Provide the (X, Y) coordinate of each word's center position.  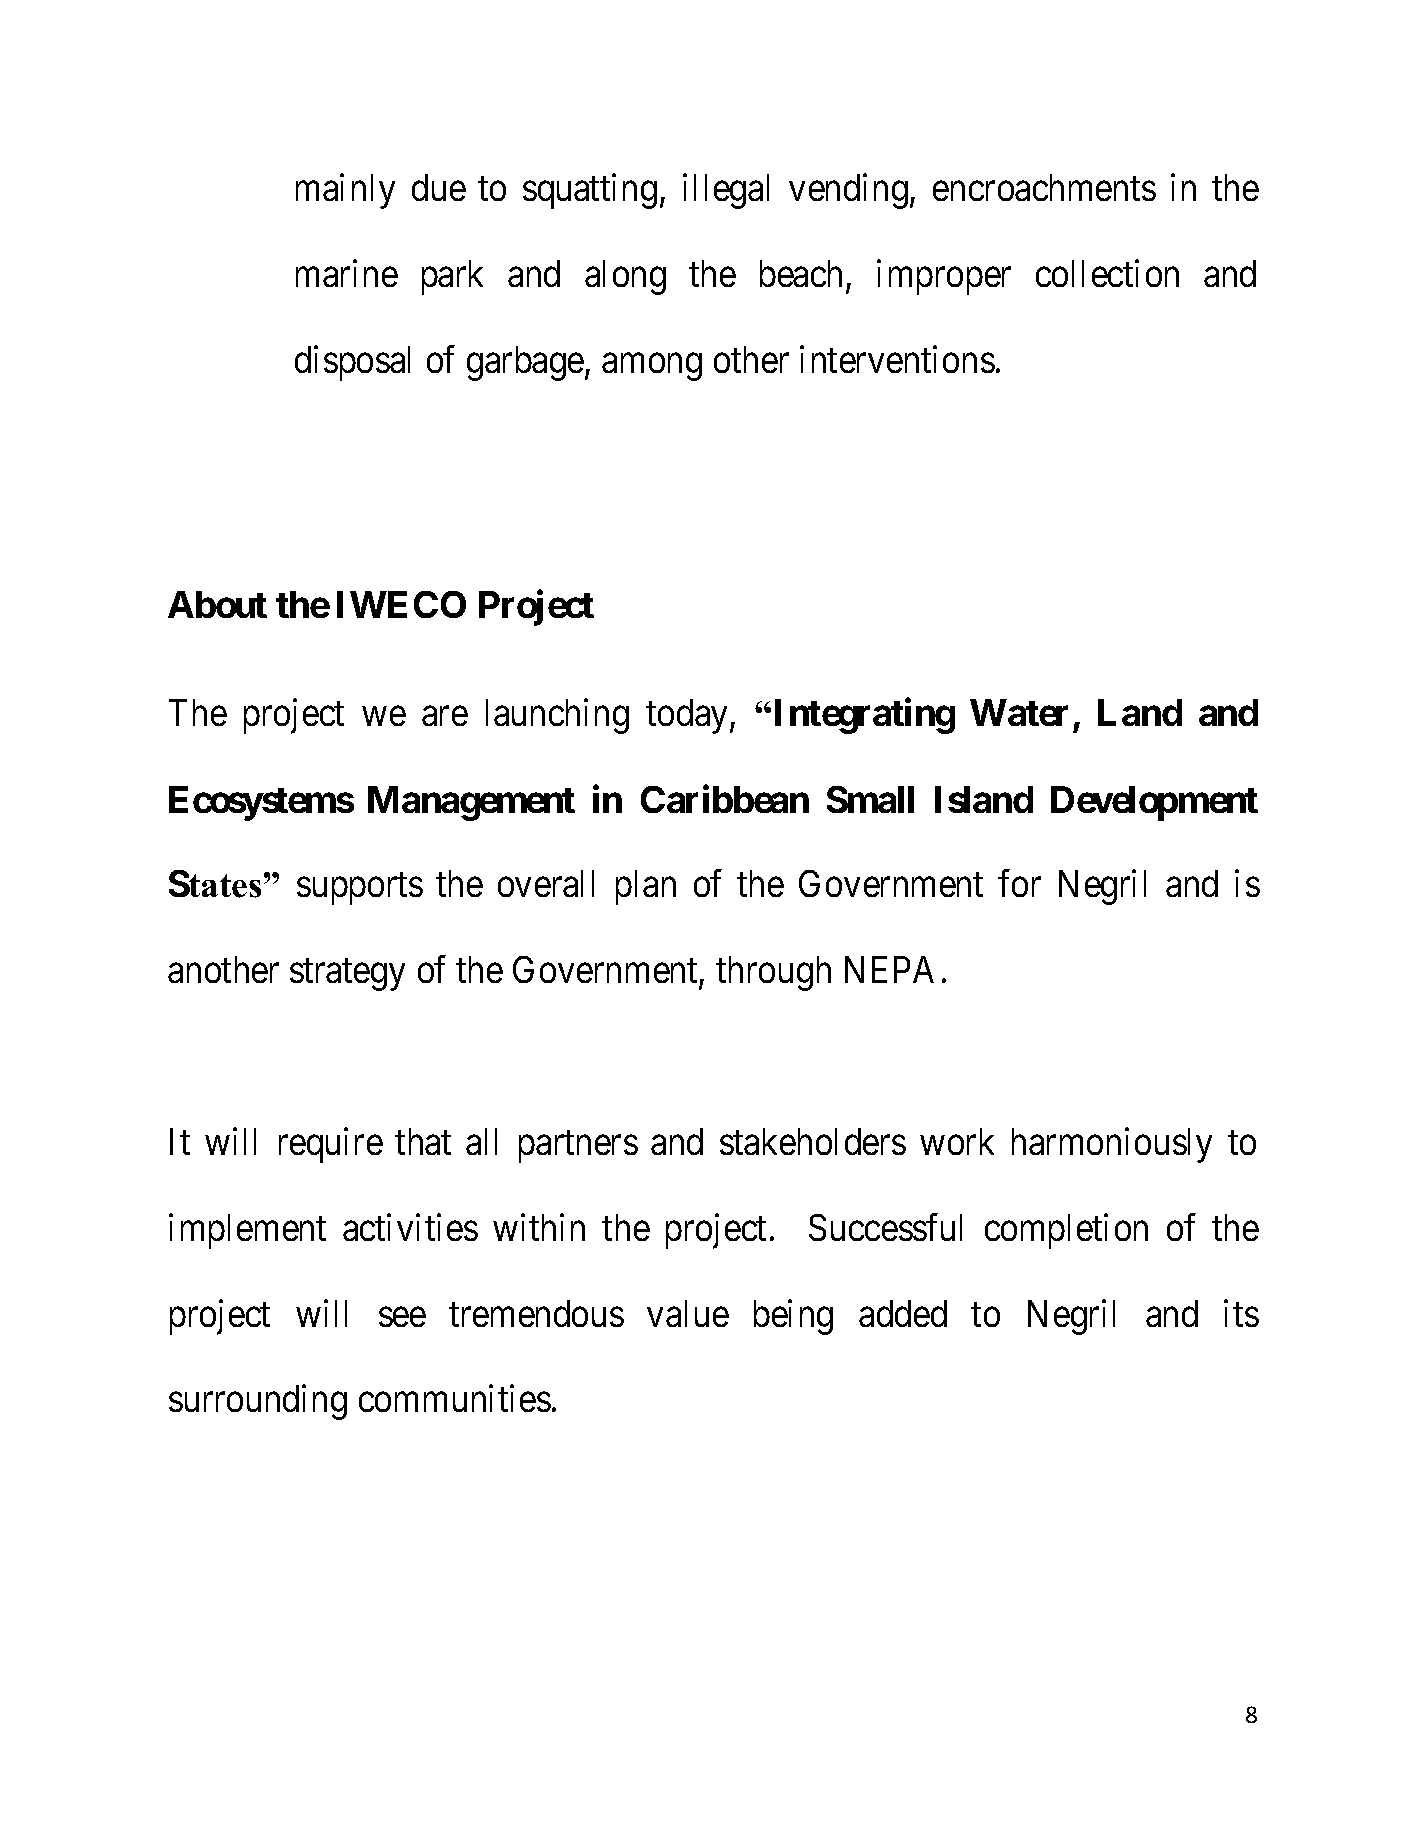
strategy (347, 975)
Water (1019, 712)
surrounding (258, 1402)
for (1019, 883)
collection (1107, 273)
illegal (726, 191)
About (217, 604)
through (773, 973)
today (688, 716)
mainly (345, 191)
